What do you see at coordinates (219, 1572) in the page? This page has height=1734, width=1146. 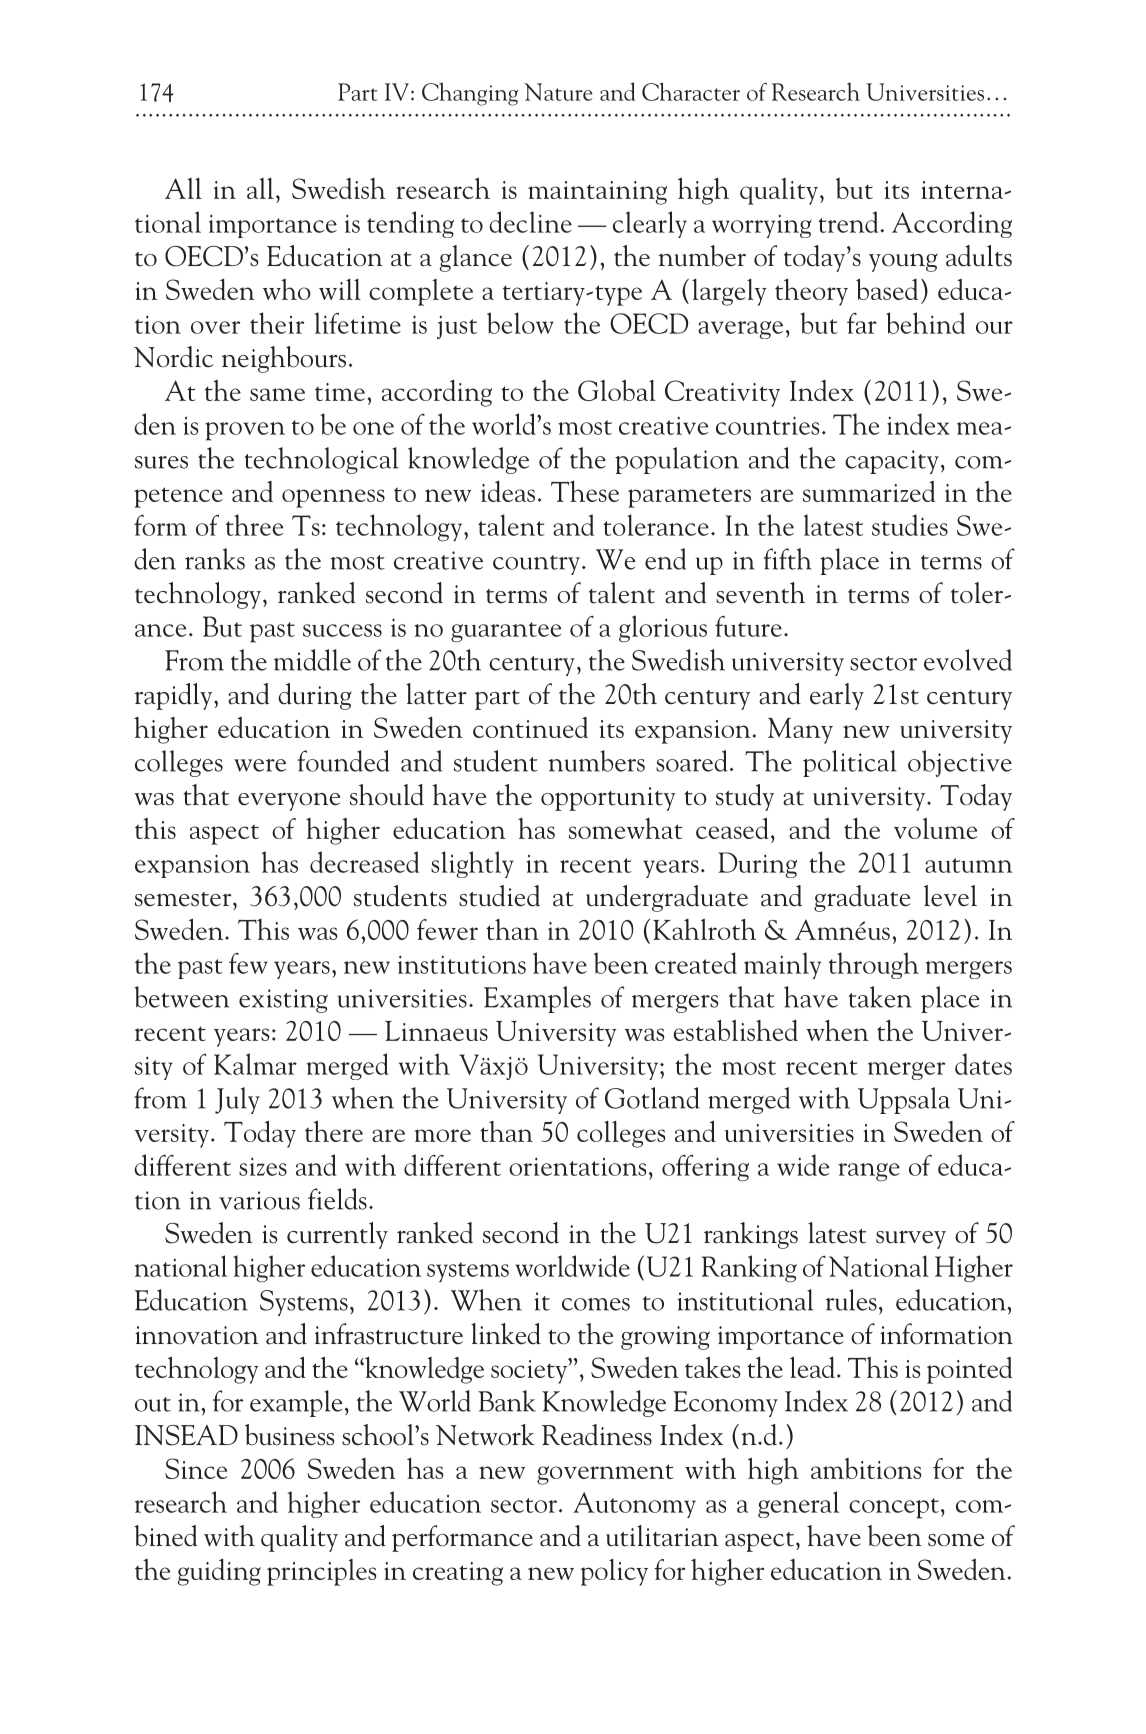 I see `guiding` at bounding box center [219, 1572].
